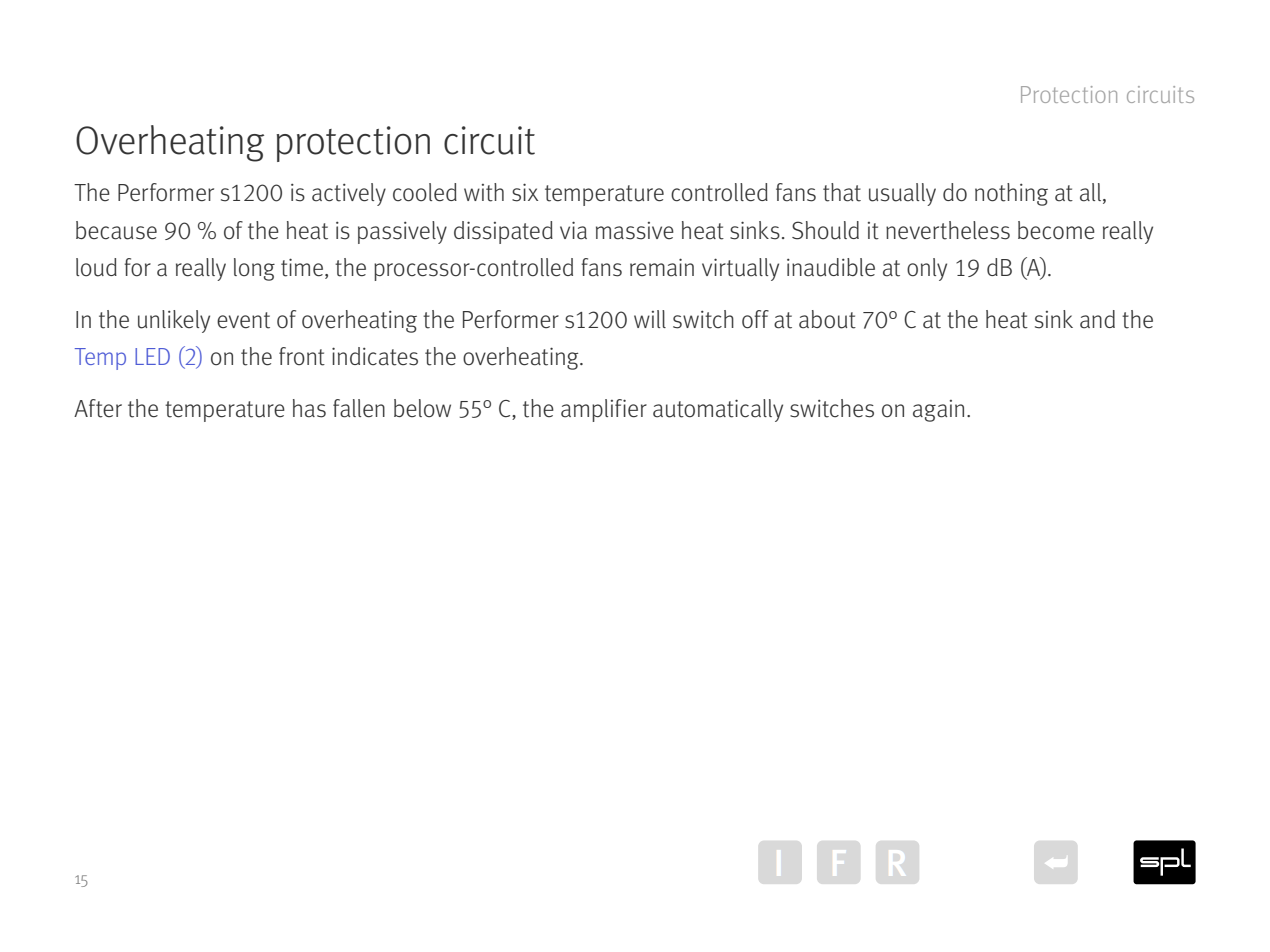 This image has height=952, width=1270. Describe the element at coordinates (174, 321) in the image. I see `unlikely` at that location.
